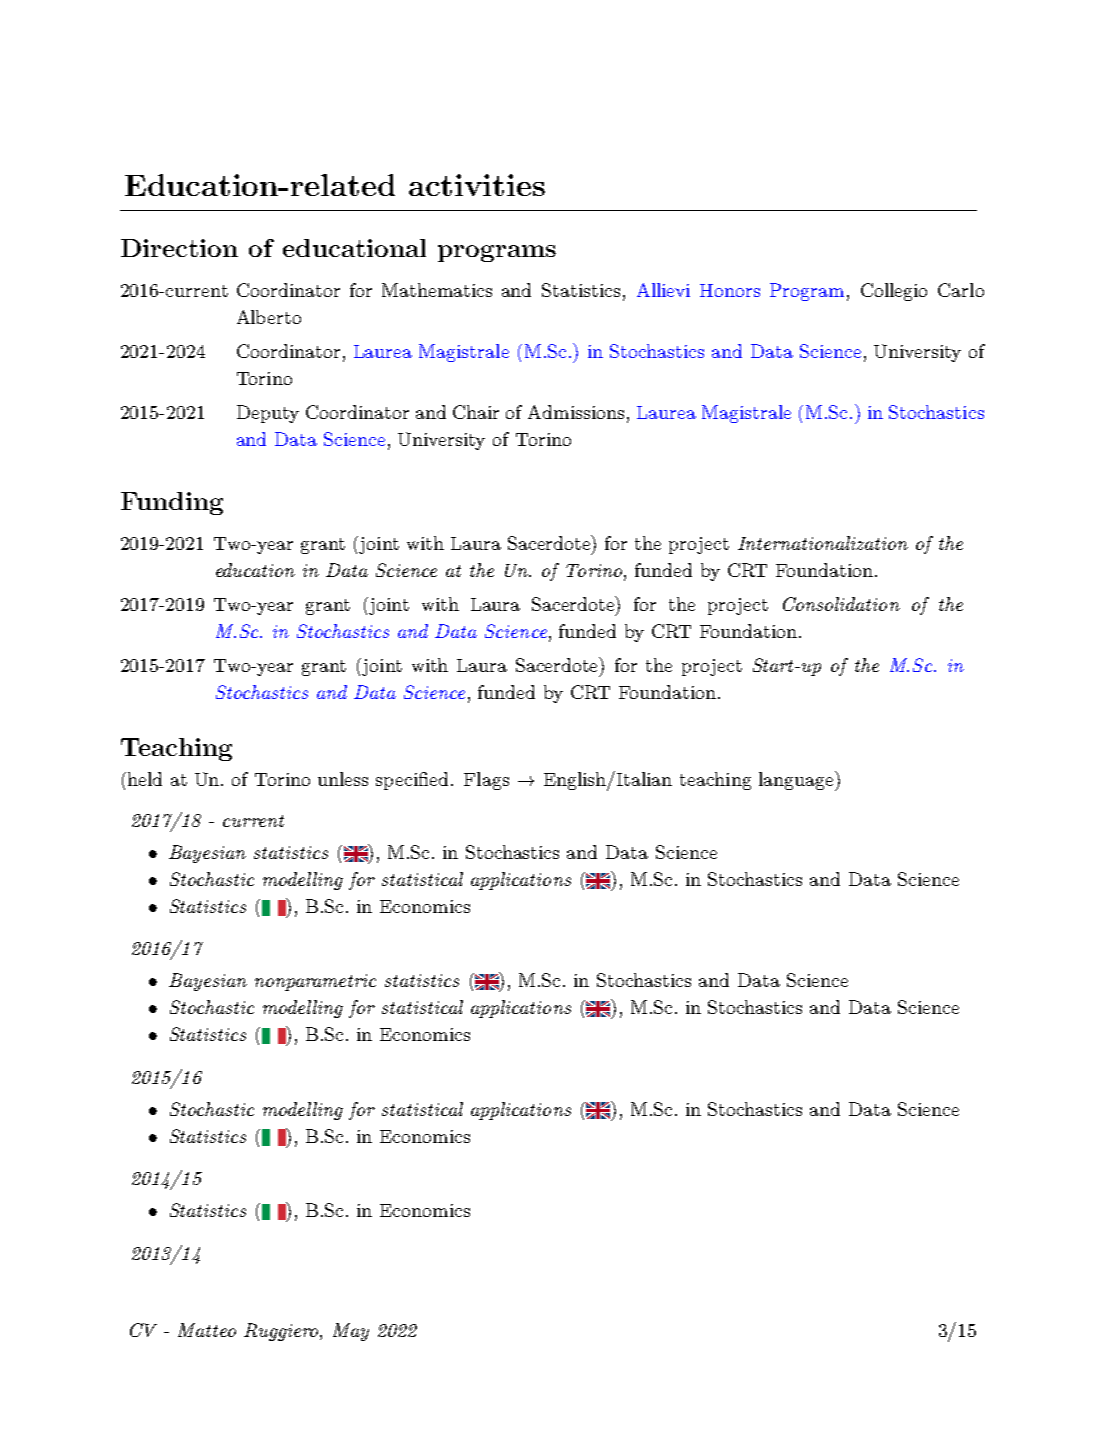  Describe the element at coordinates (315, 982) in the image. I see `nonparametric` at that location.
